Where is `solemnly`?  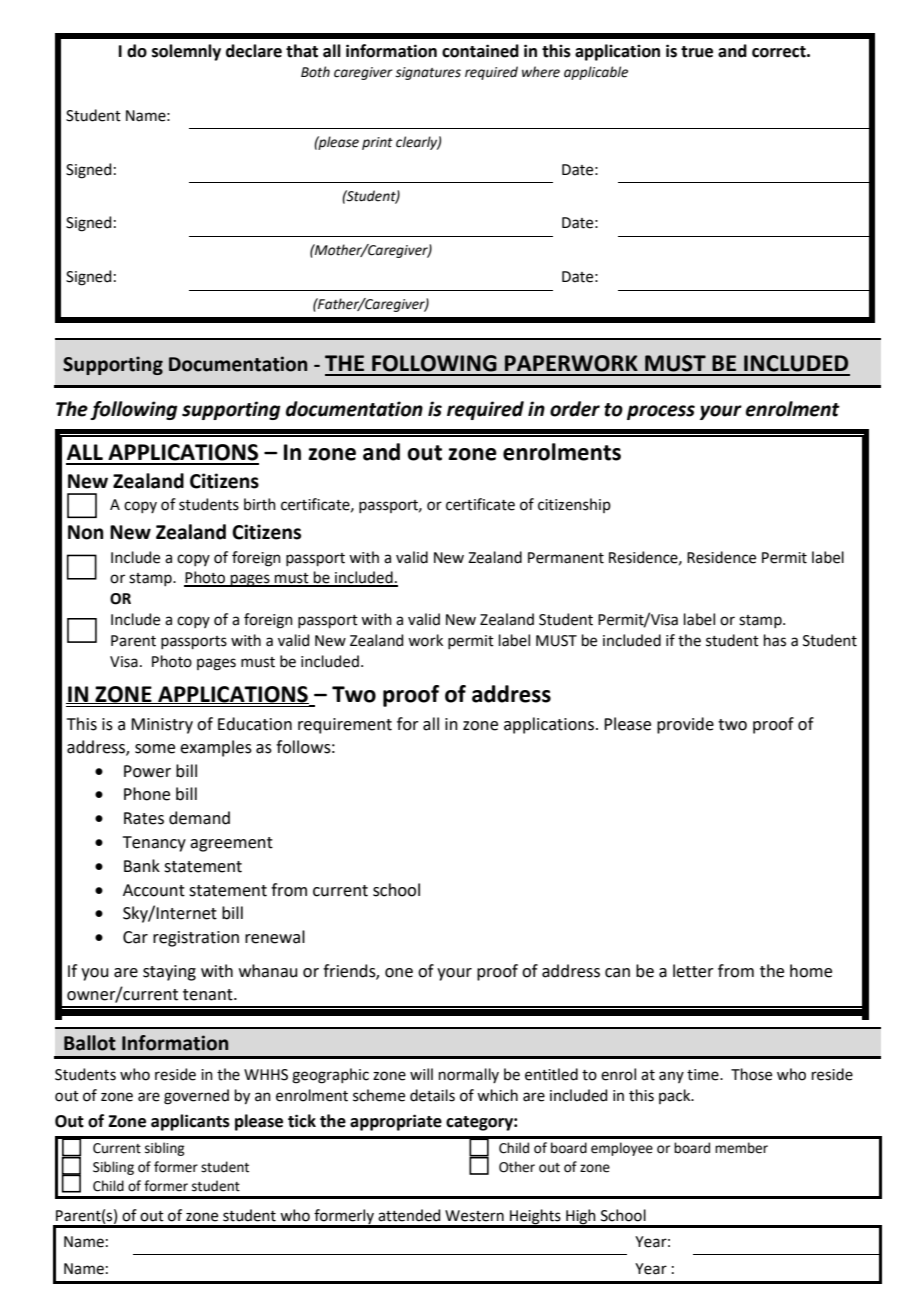 solemnly is located at coordinates (186, 52).
